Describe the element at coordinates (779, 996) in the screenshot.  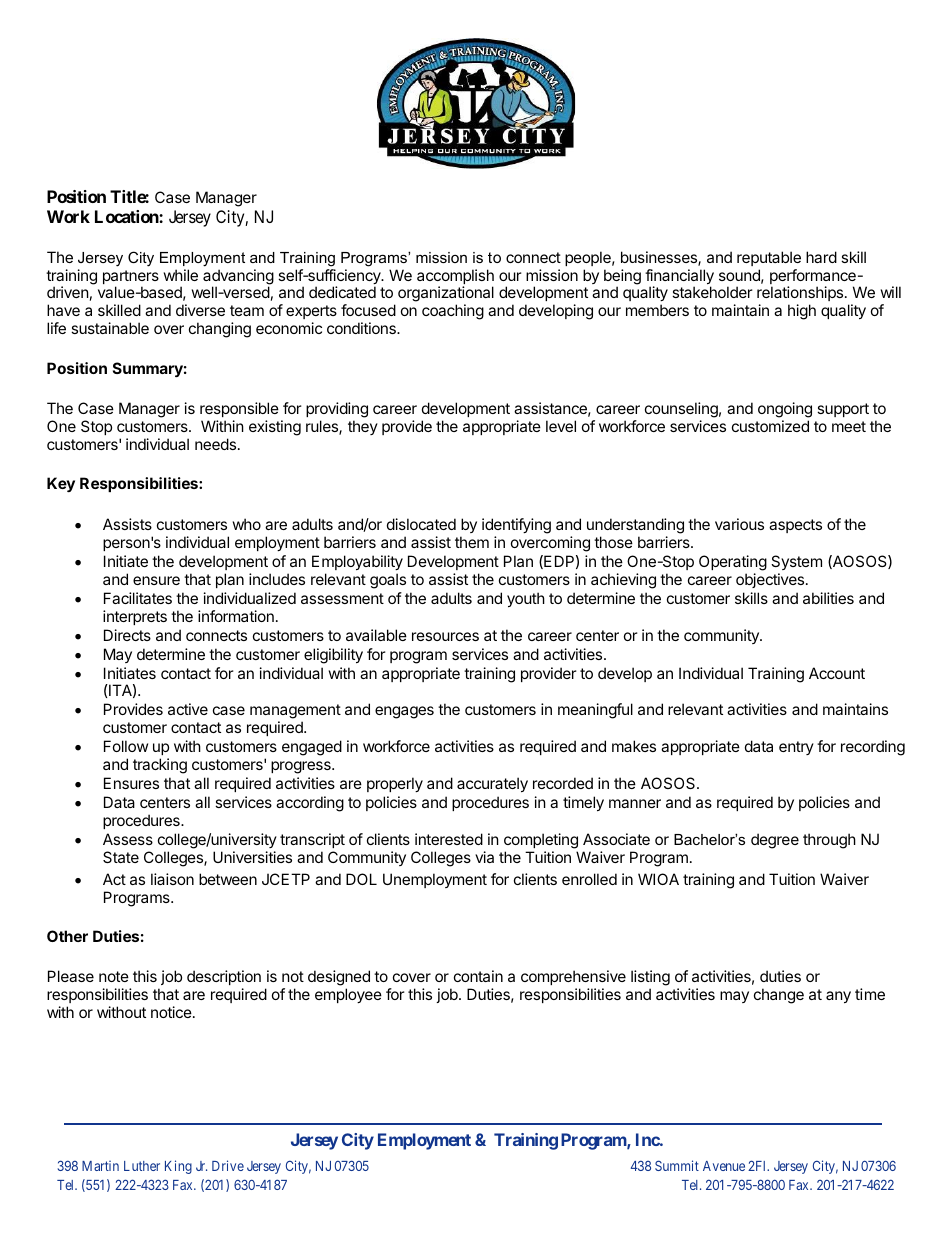
I see `change` at that location.
